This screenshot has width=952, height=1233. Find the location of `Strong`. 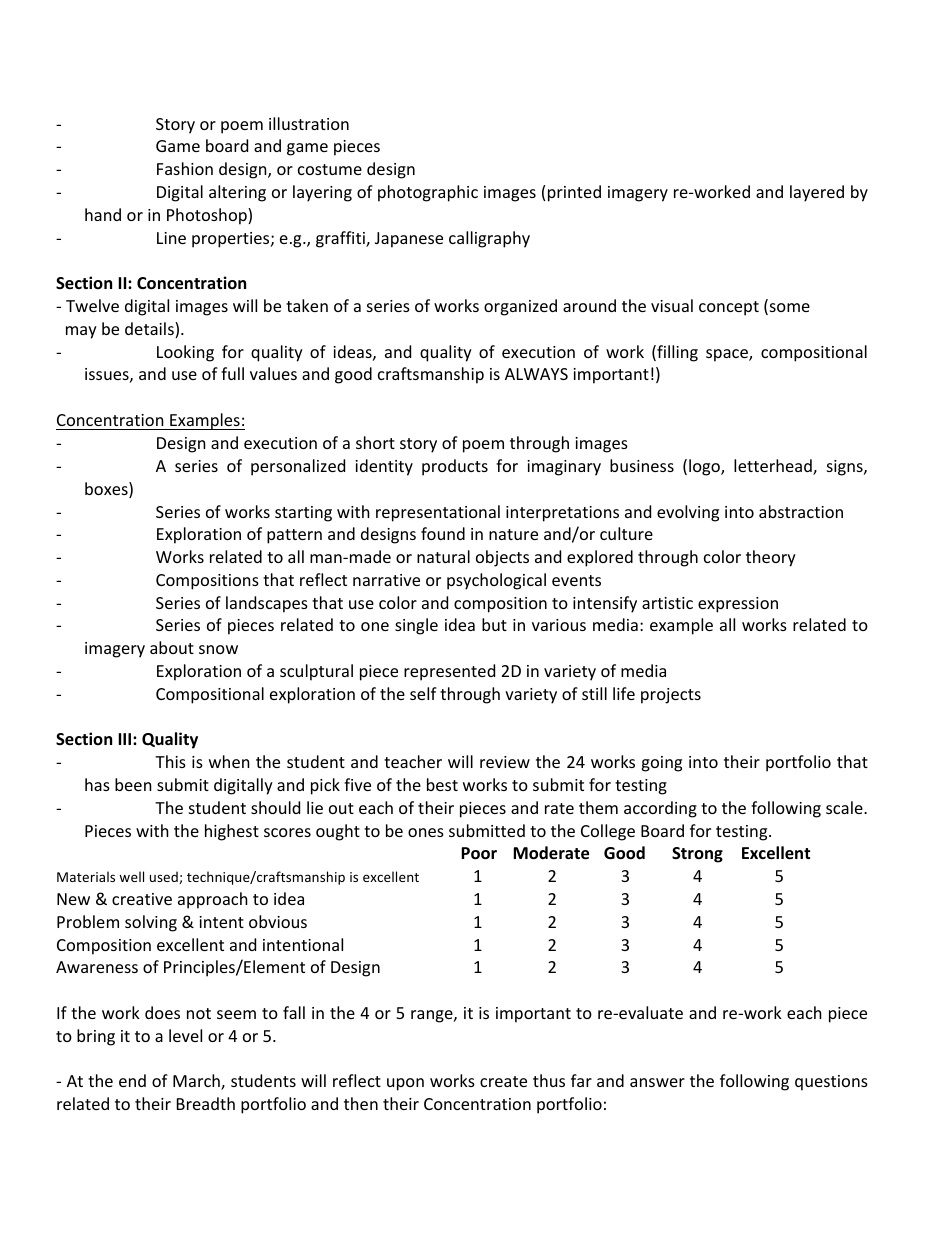

Strong is located at coordinates (697, 855).
